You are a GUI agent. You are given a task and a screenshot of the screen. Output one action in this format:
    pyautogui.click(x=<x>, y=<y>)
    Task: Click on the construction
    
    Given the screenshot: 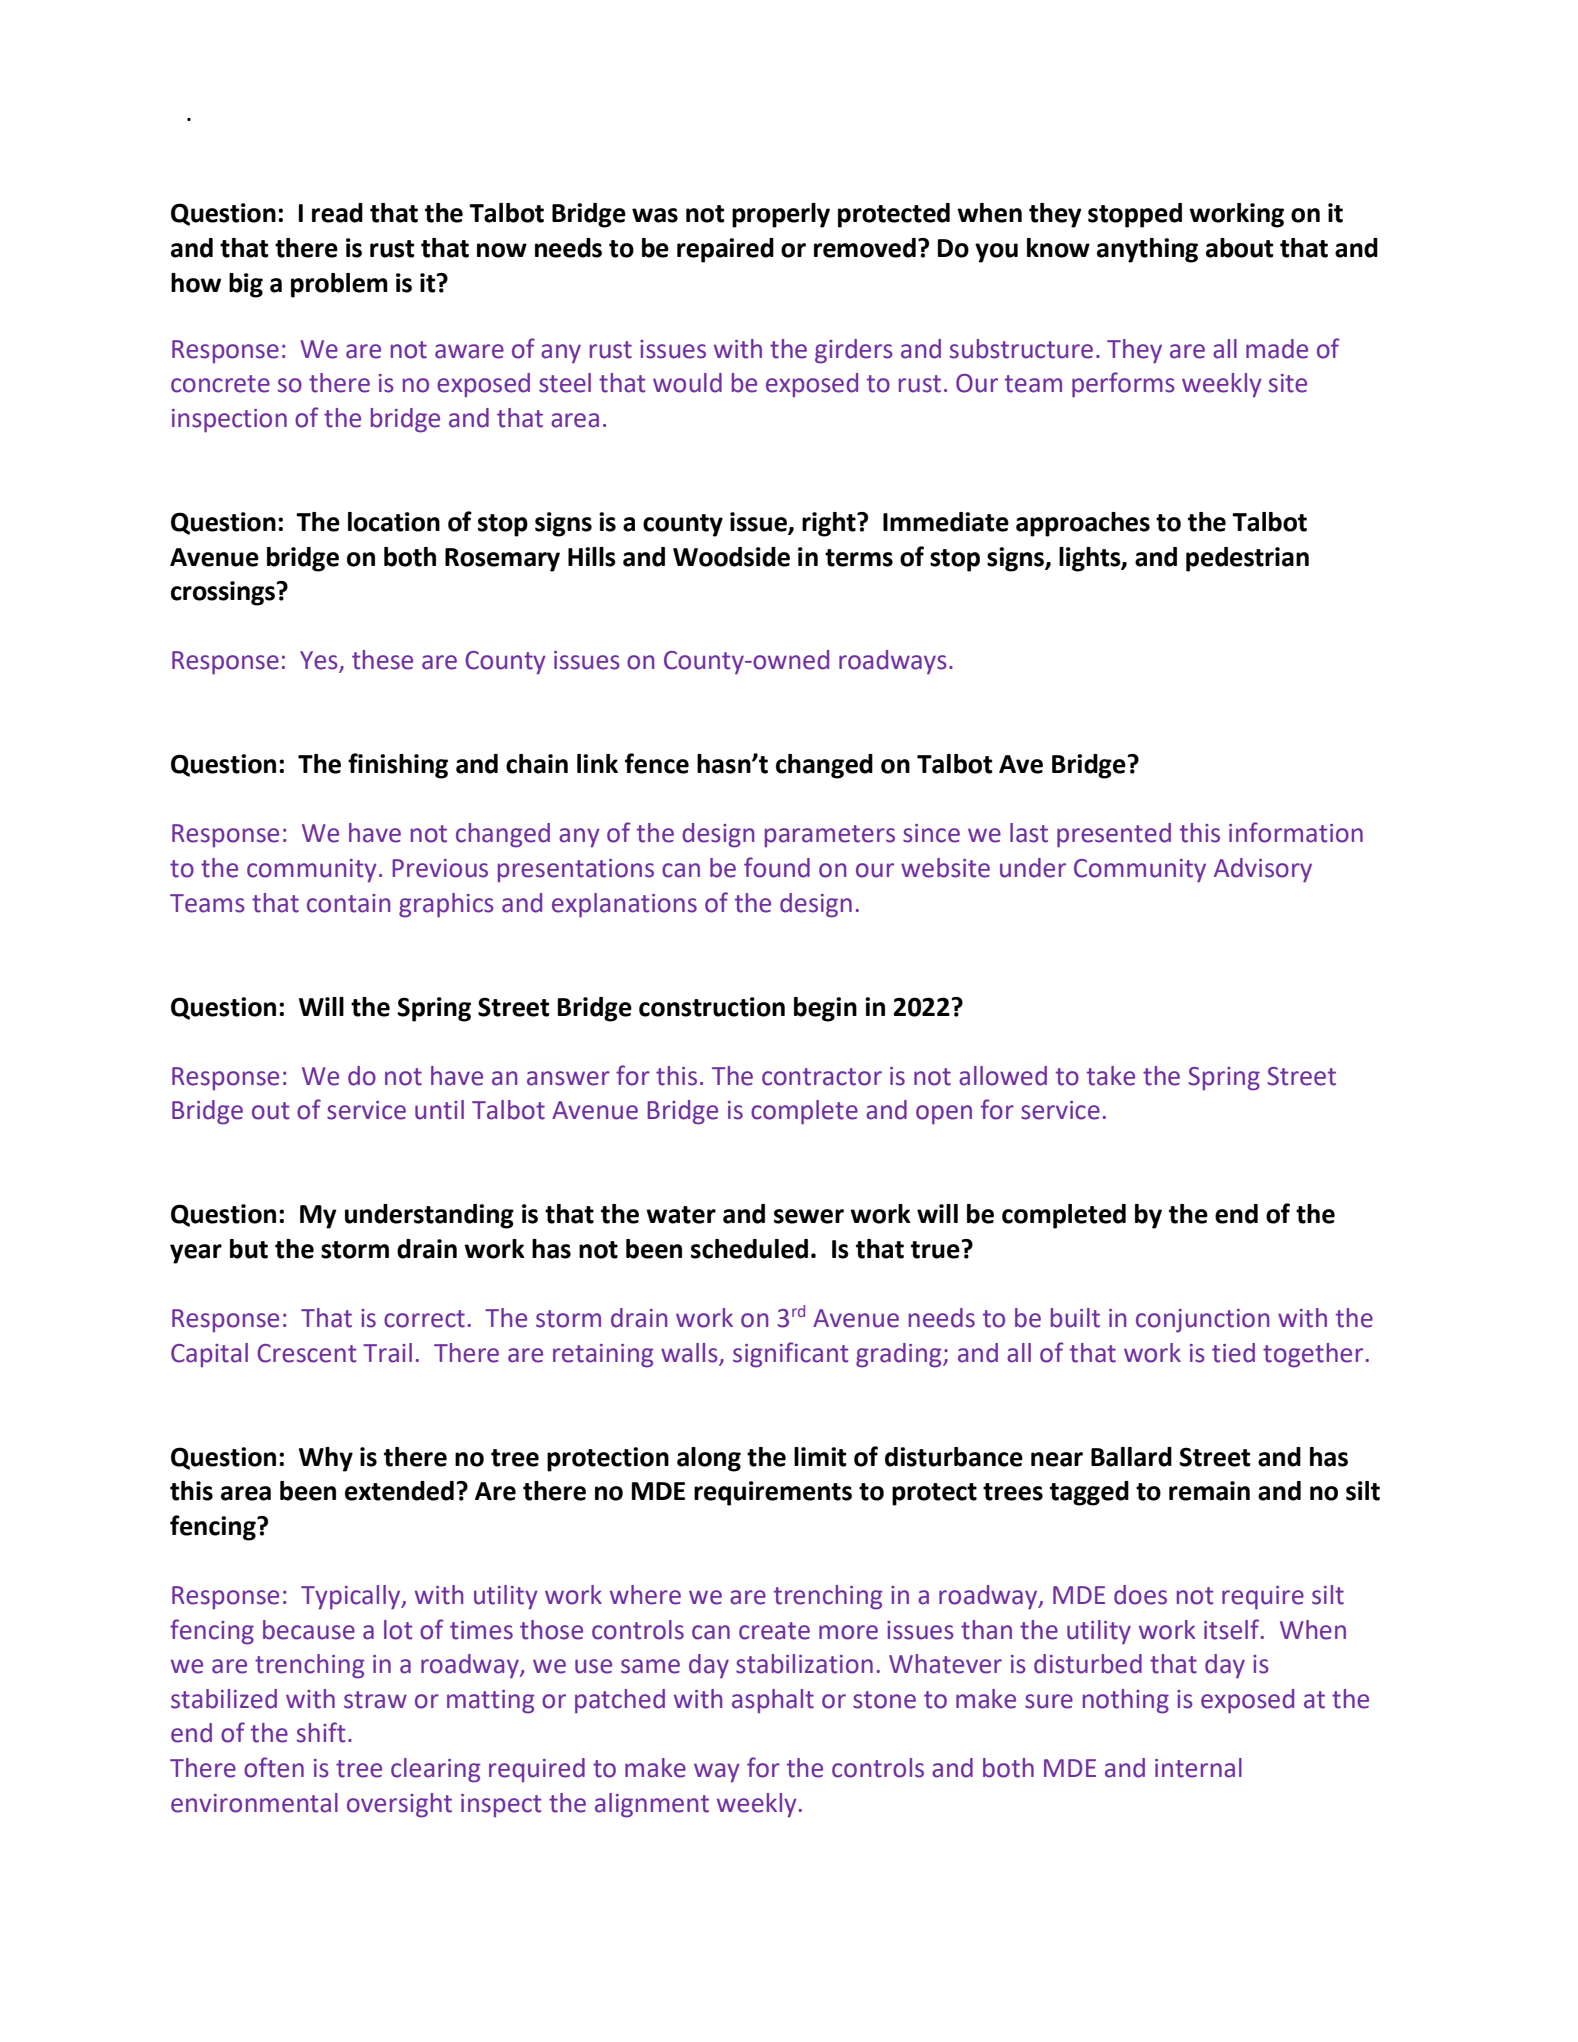 What is the action you would take?
    pyautogui.click(x=712, y=1007)
